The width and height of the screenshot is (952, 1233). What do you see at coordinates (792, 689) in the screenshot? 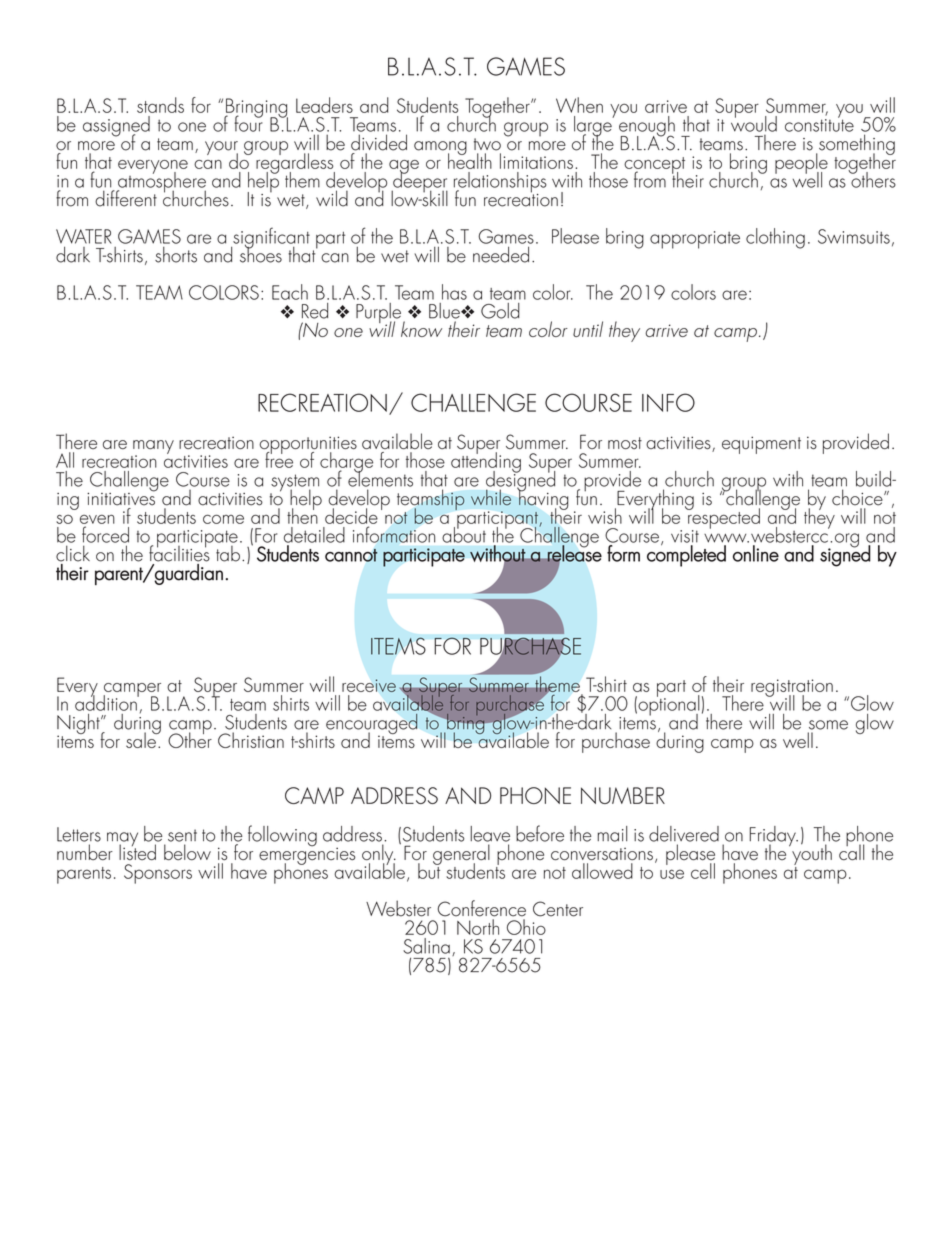
I see `registration` at bounding box center [792, 689].
